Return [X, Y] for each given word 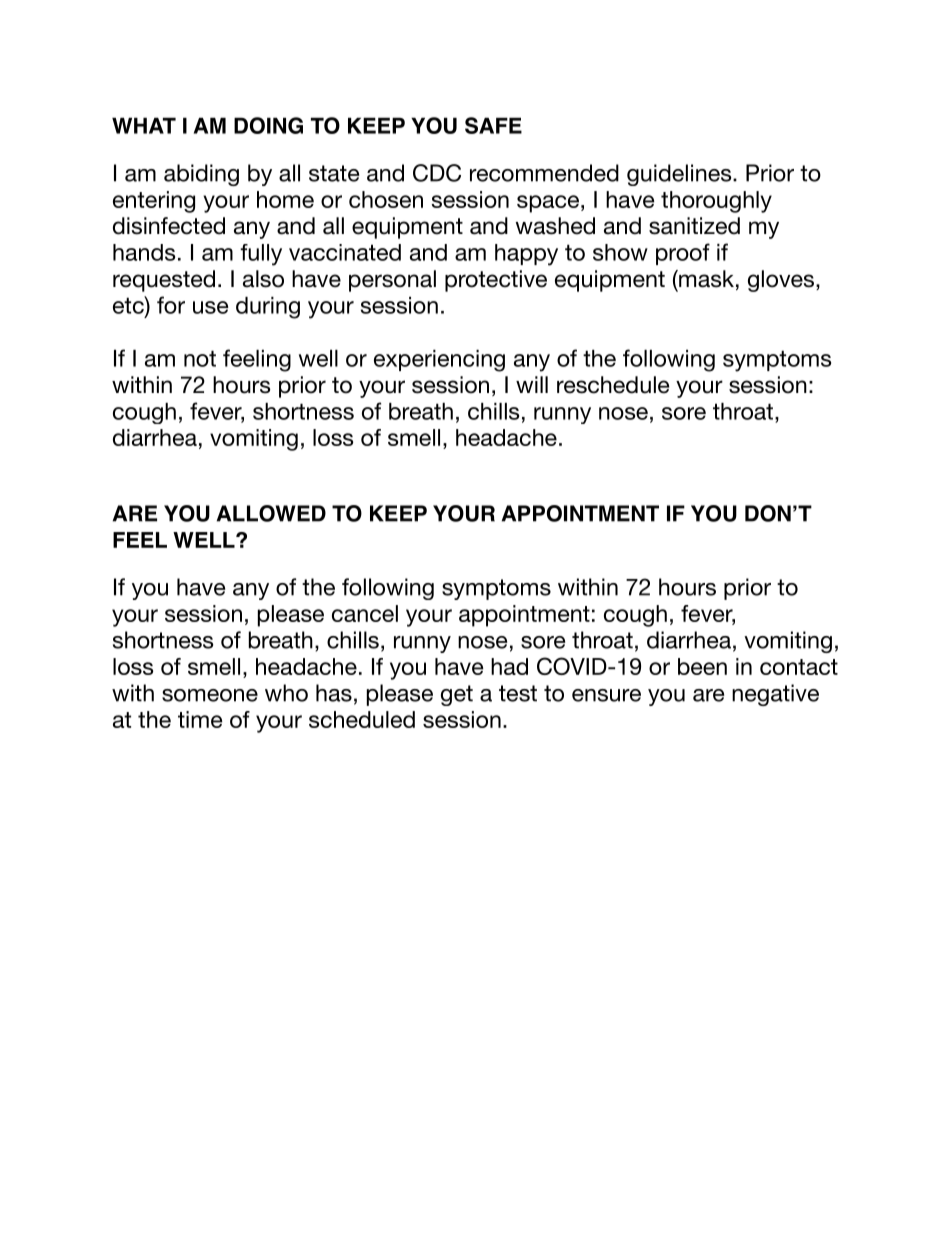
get [457, 695]
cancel [365, 613]
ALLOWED [271, 513]
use [211, 307]
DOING [268, 125]
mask [705, 279]
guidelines [680, 175]
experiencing [439, 361]
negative [775, 695]
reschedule [613, 385]
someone [210, 695]
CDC [437, 173]
